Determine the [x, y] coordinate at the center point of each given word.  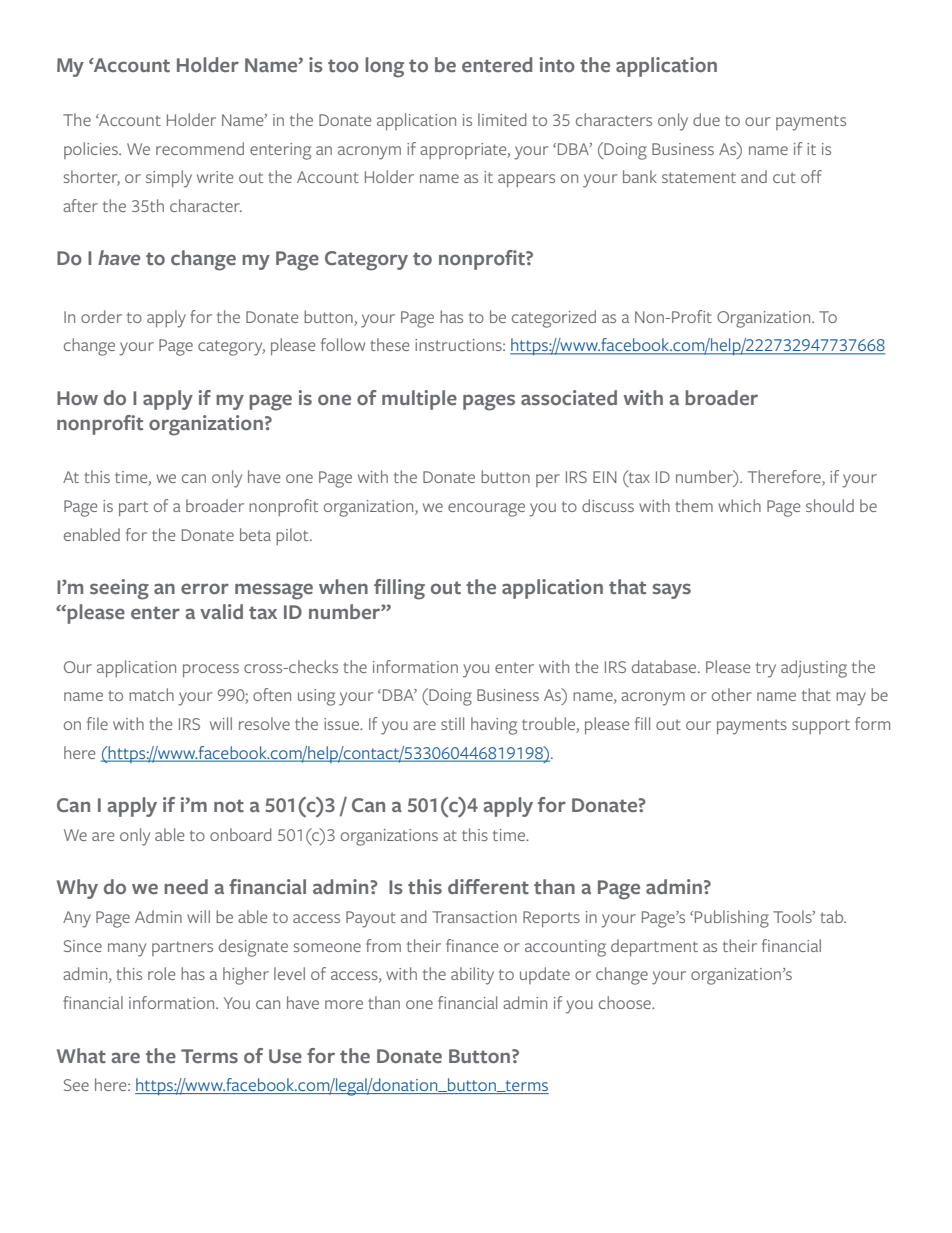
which [739, 505]
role [161, 973]
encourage [486, 510]
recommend [200, 148]
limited [502, 119]
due [706, 119]
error [205, 589]
